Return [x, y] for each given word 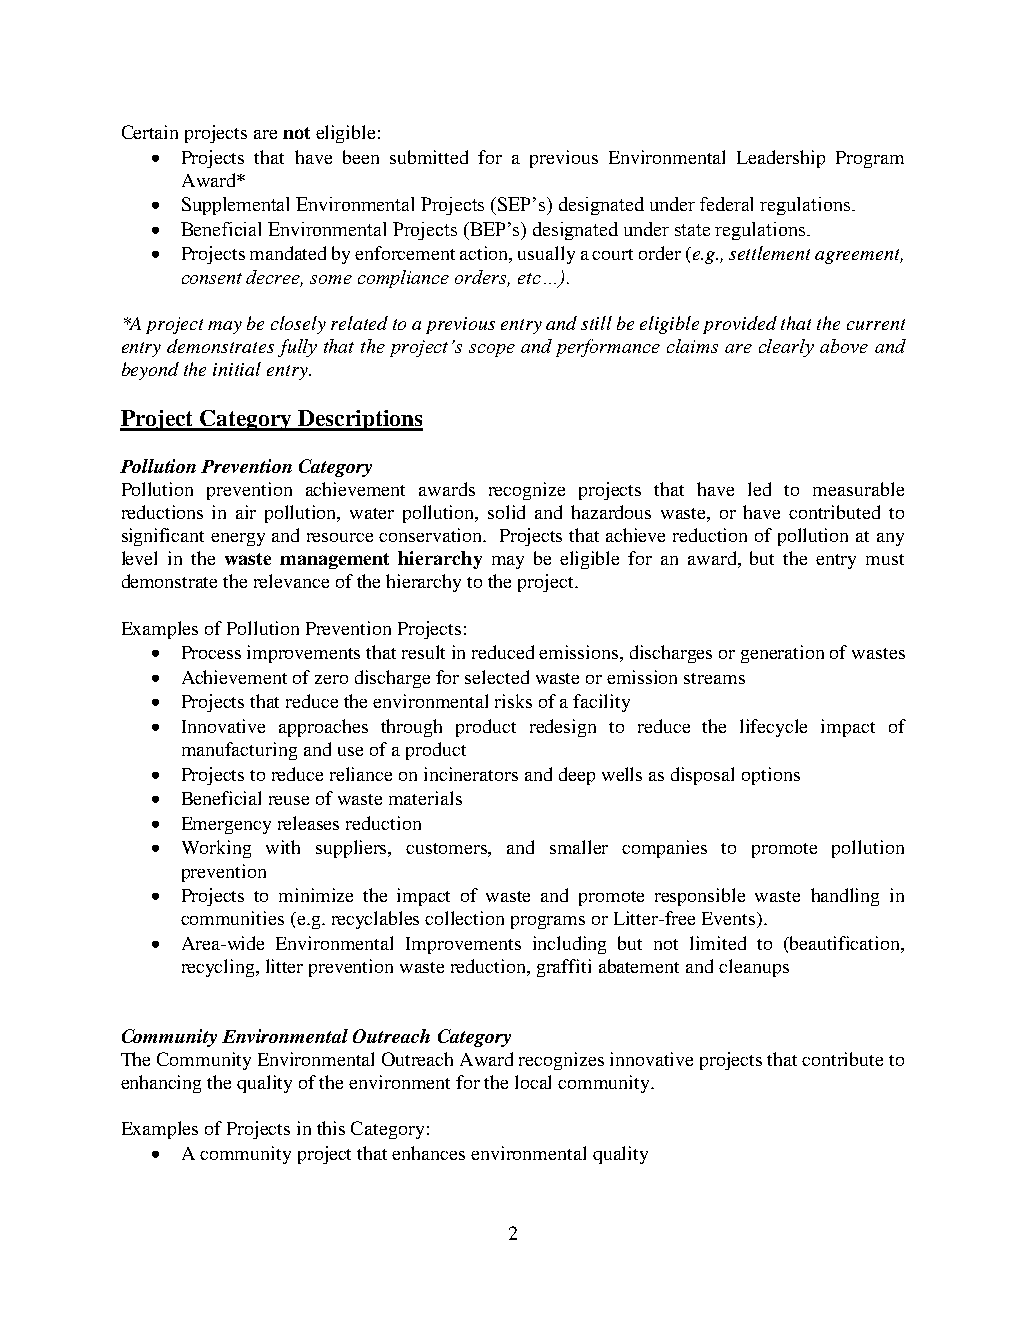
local [533, 1082]
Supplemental [235, 206]
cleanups [754, 968]
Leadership [781, 159]
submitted [429, 157]
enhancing [161, 1084]
